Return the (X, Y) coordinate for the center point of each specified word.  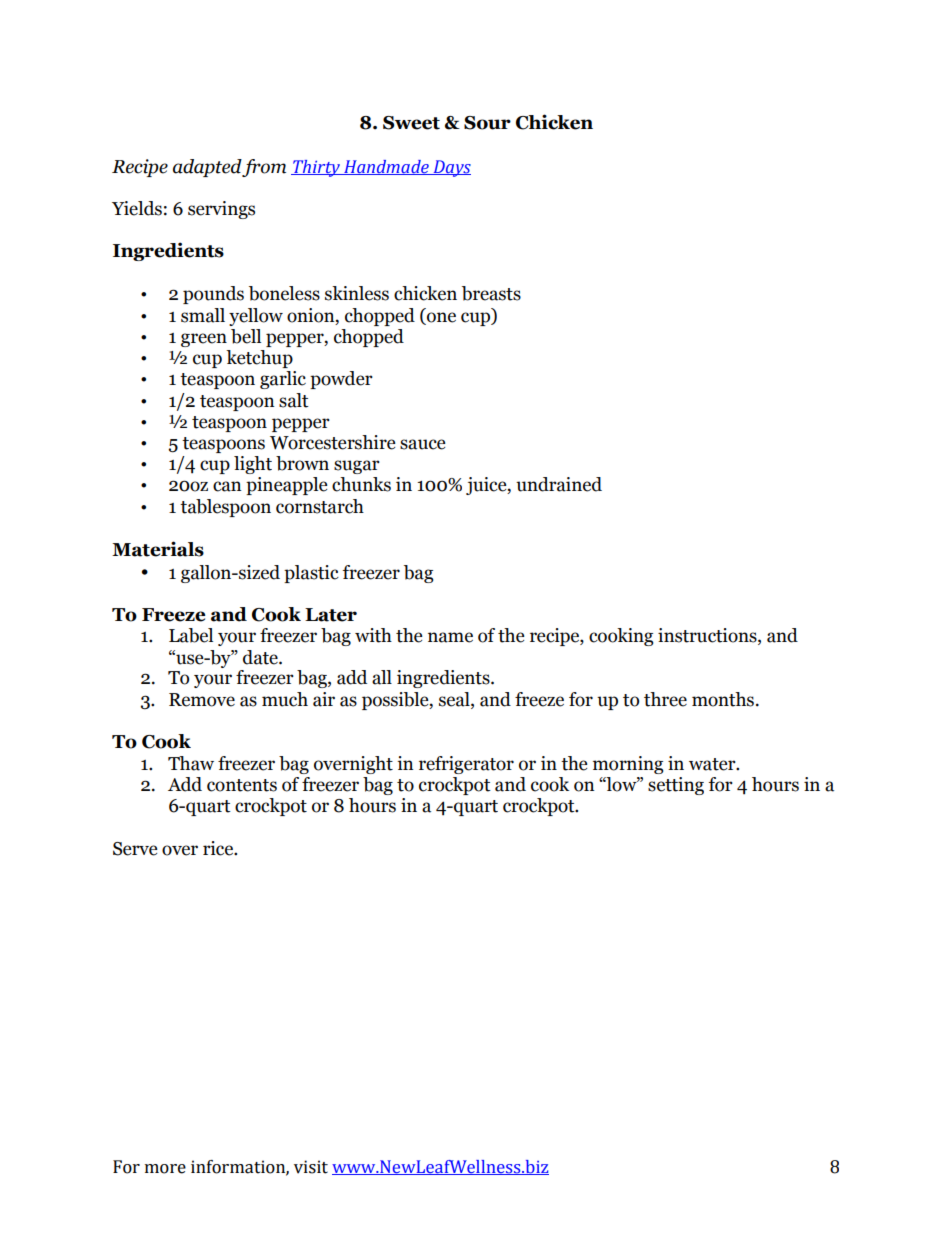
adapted (208, 168)
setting (676, 786)
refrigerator (466, 765)
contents (242, 785)
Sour (487, 123)
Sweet (411, 123)
